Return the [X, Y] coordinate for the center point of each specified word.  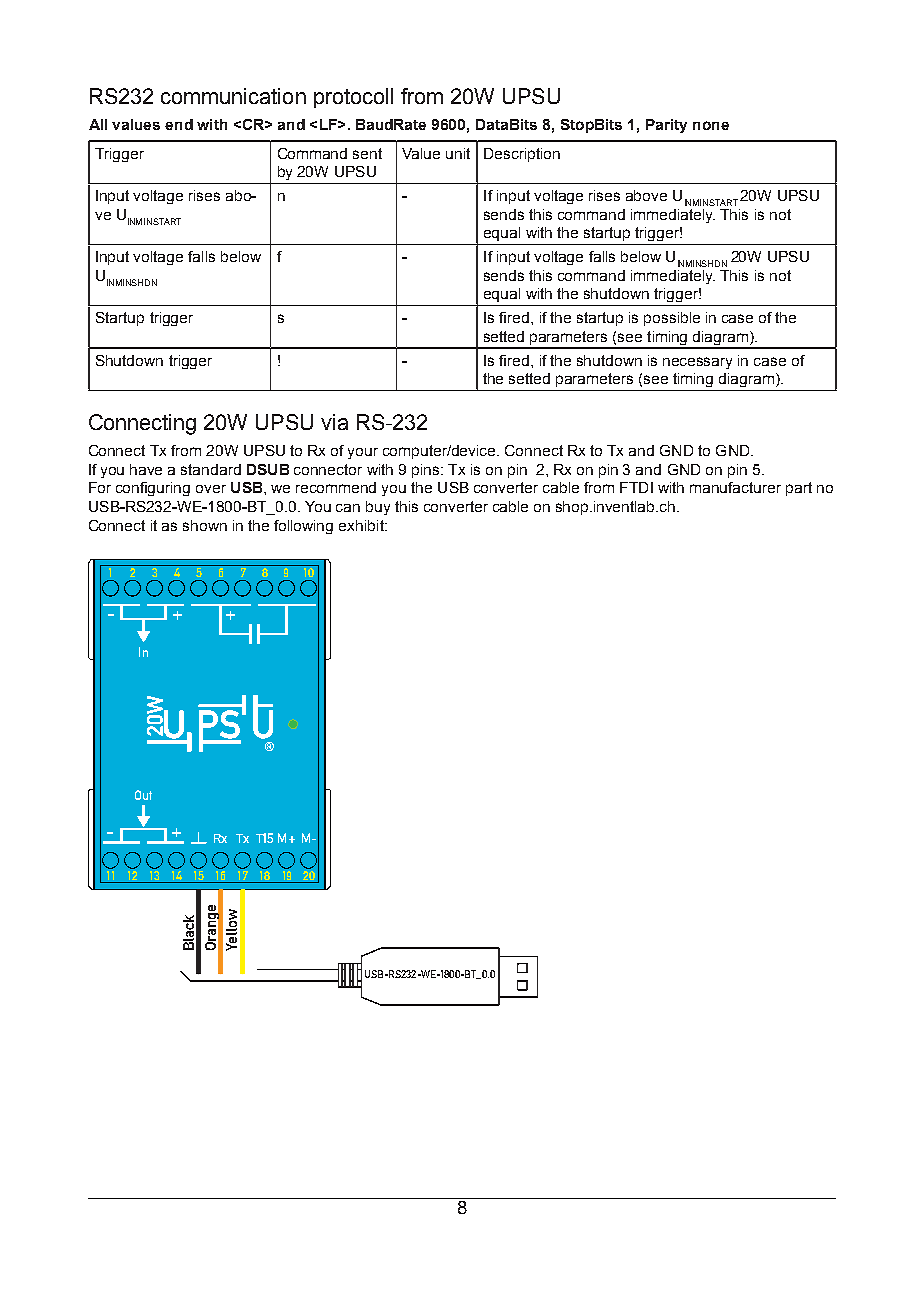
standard [211, 469]
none [711, 125]
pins [427, 471]
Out [143, 795]
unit [458, 153]
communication [233, 96]
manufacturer [735, 487]
